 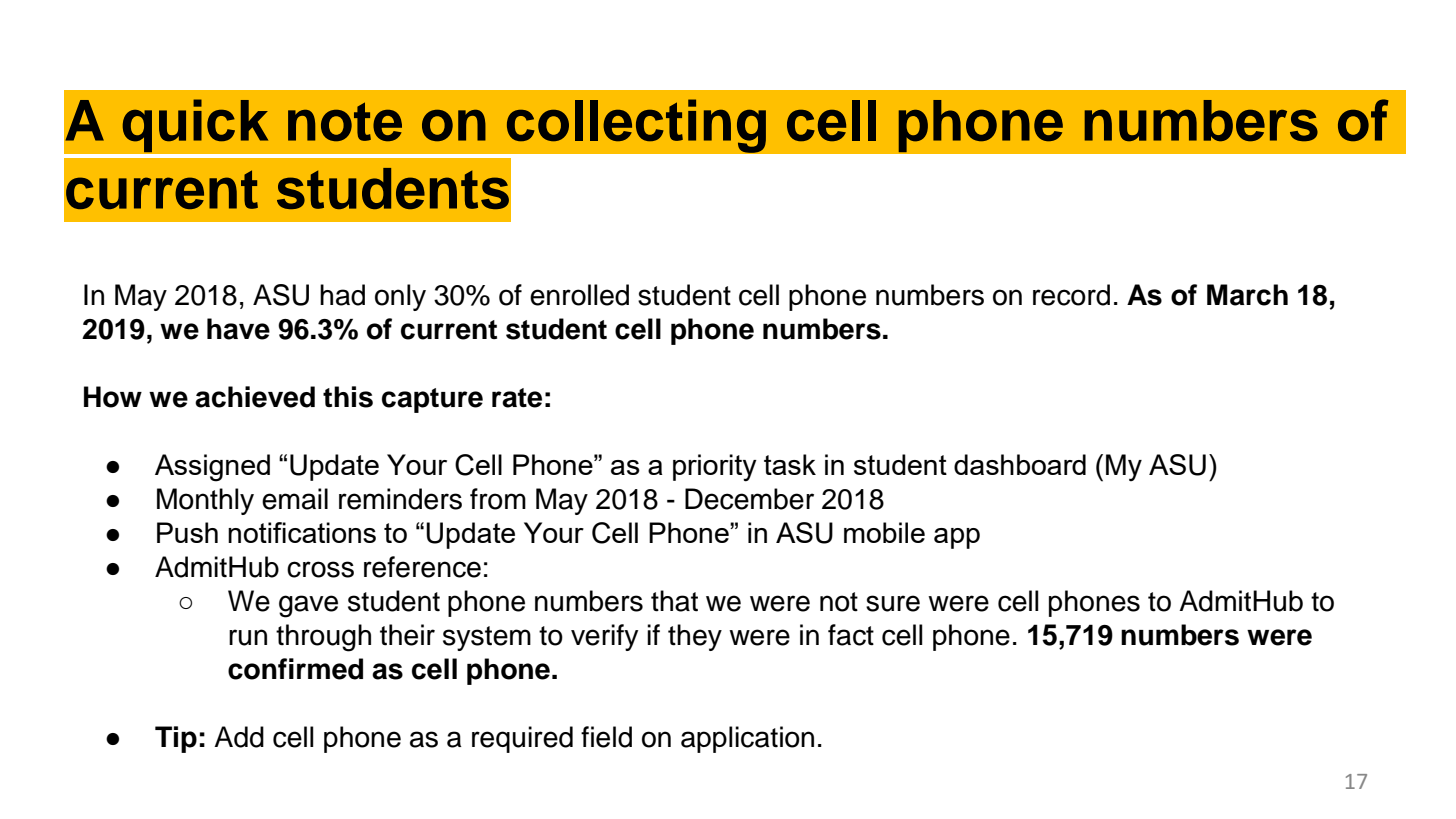 I want to click on note, so click(x=345, y=121).
